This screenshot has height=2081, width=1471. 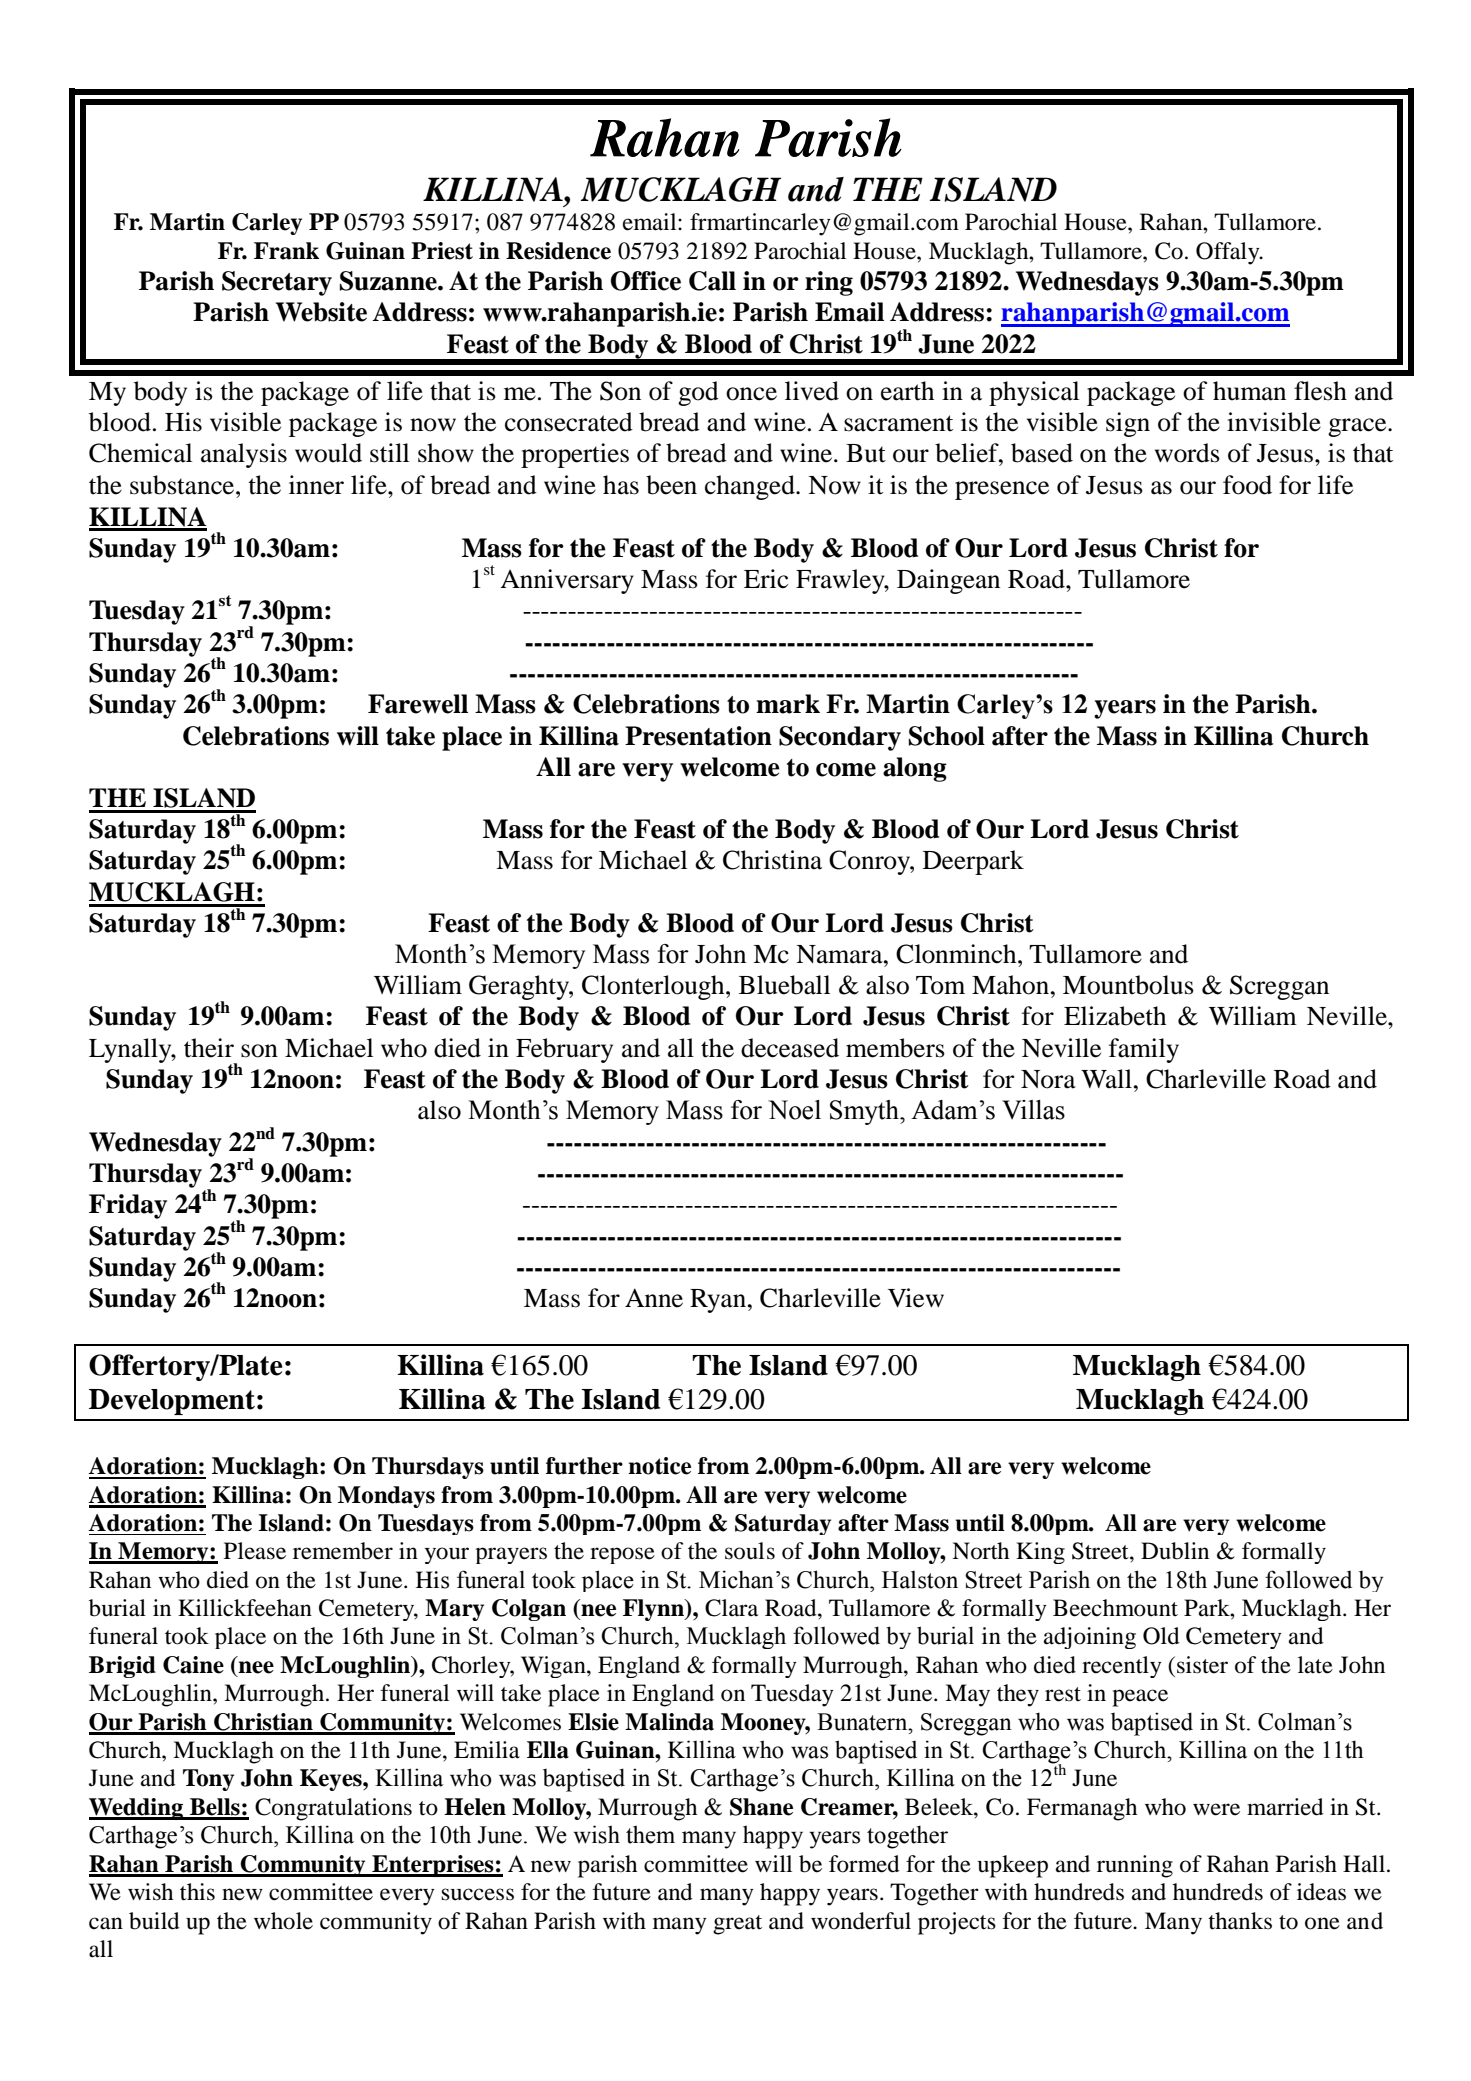 I want to click on Farewell, so click(x=418, y=704).
